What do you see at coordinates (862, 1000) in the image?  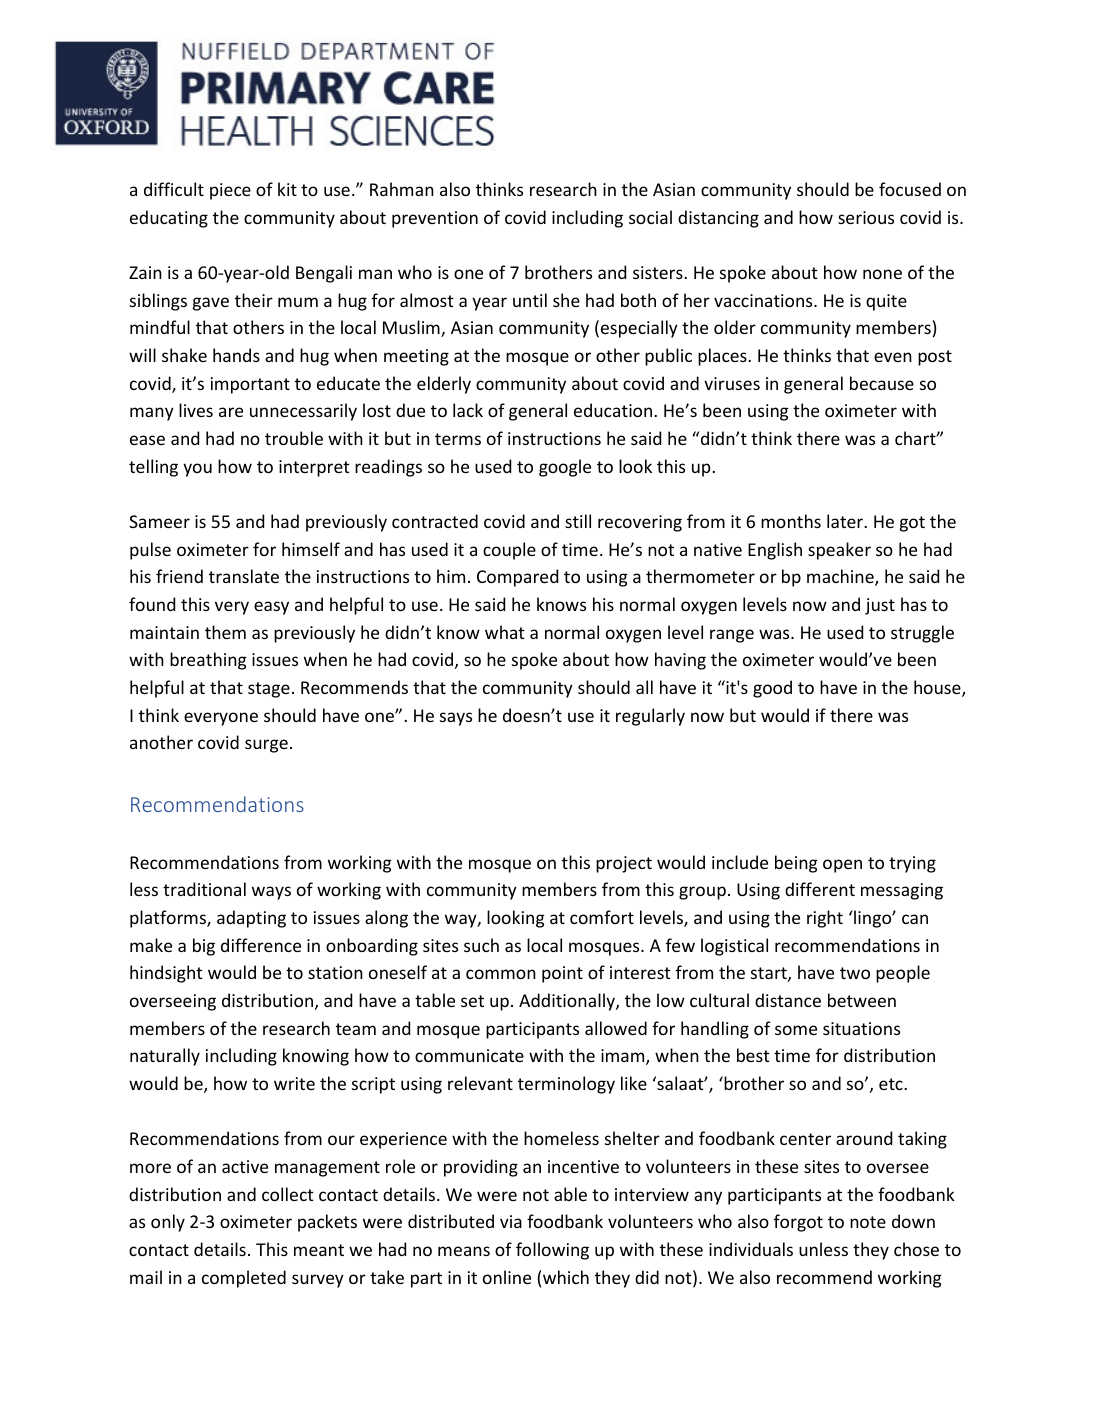 I see `between` at bounding box center [862, 1000].
